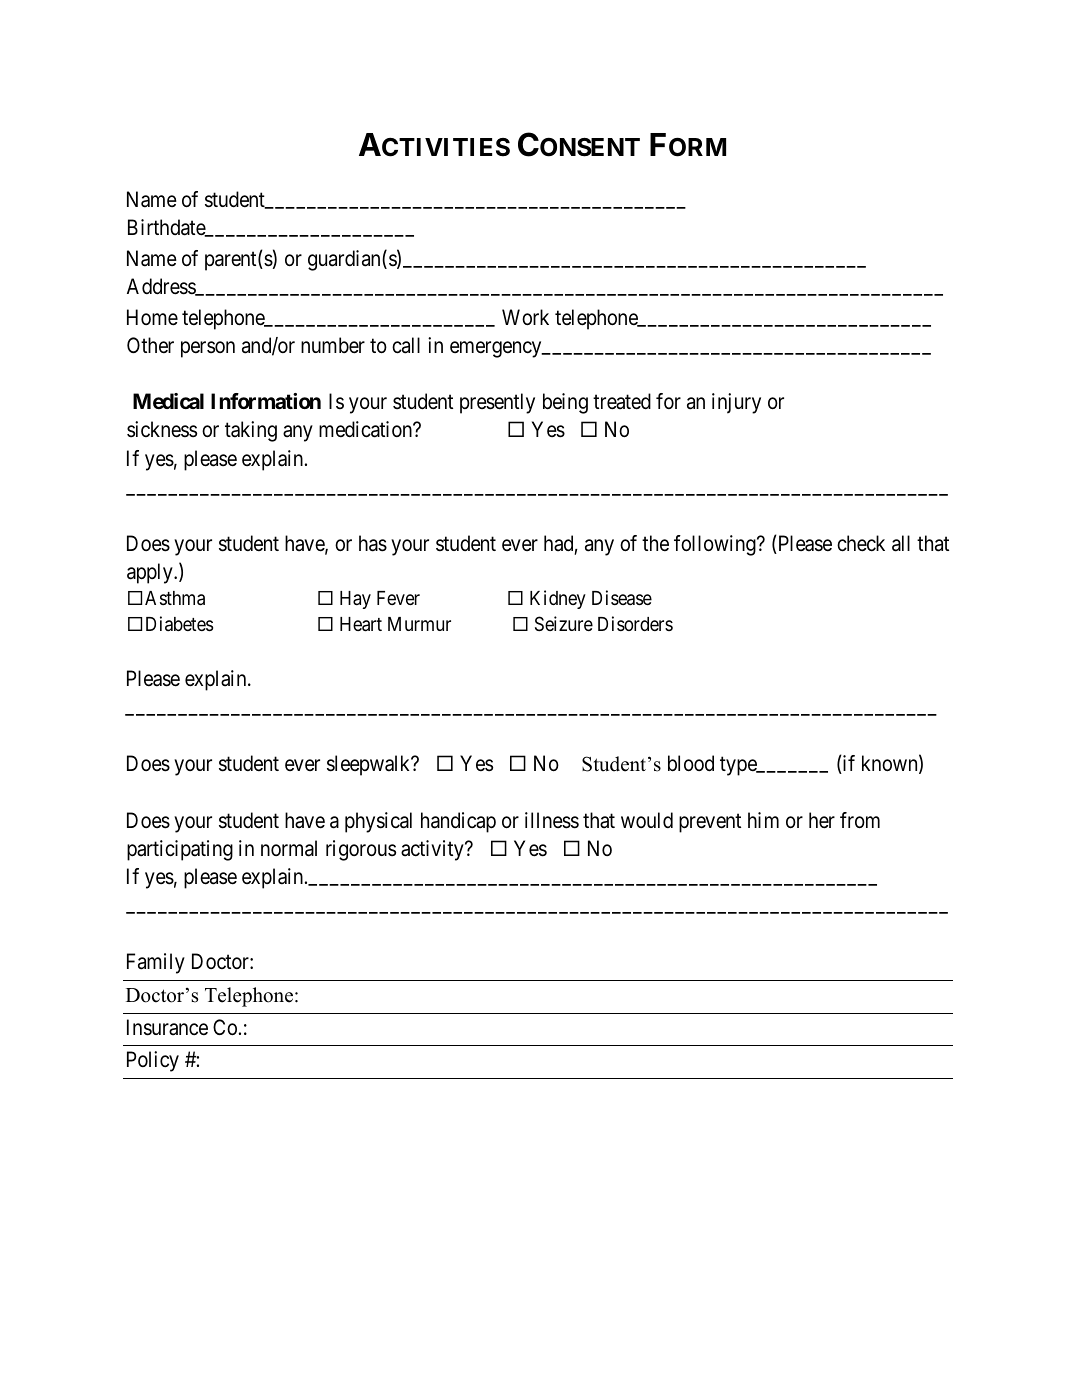 This screenshot has height=1394, width=1077. What do you see at coordinates (736, 403) in the screenshot?
I see `injury` at bounding box center [736, 403].
